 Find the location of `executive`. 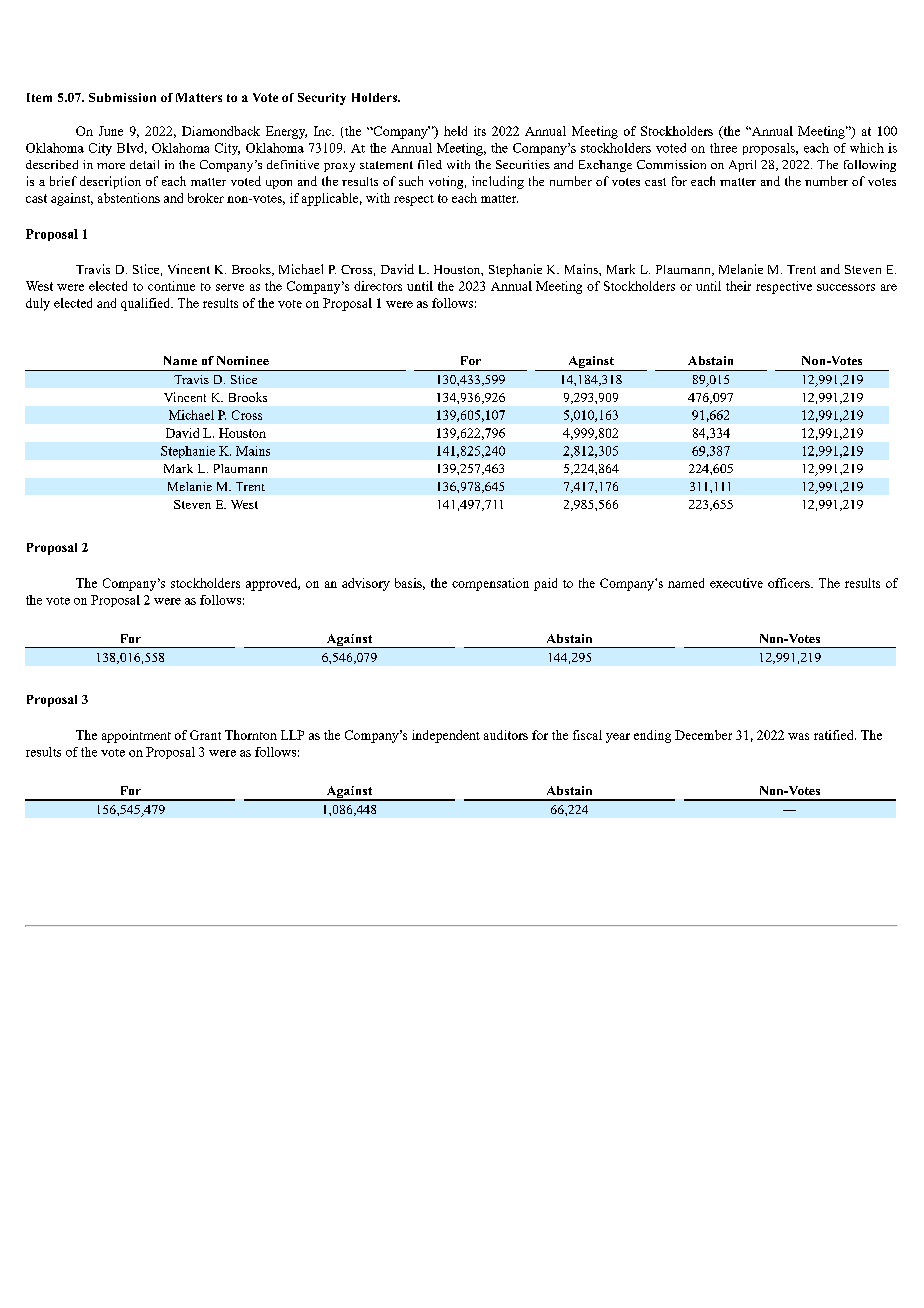

executive is located at coordinates (736, 583).
